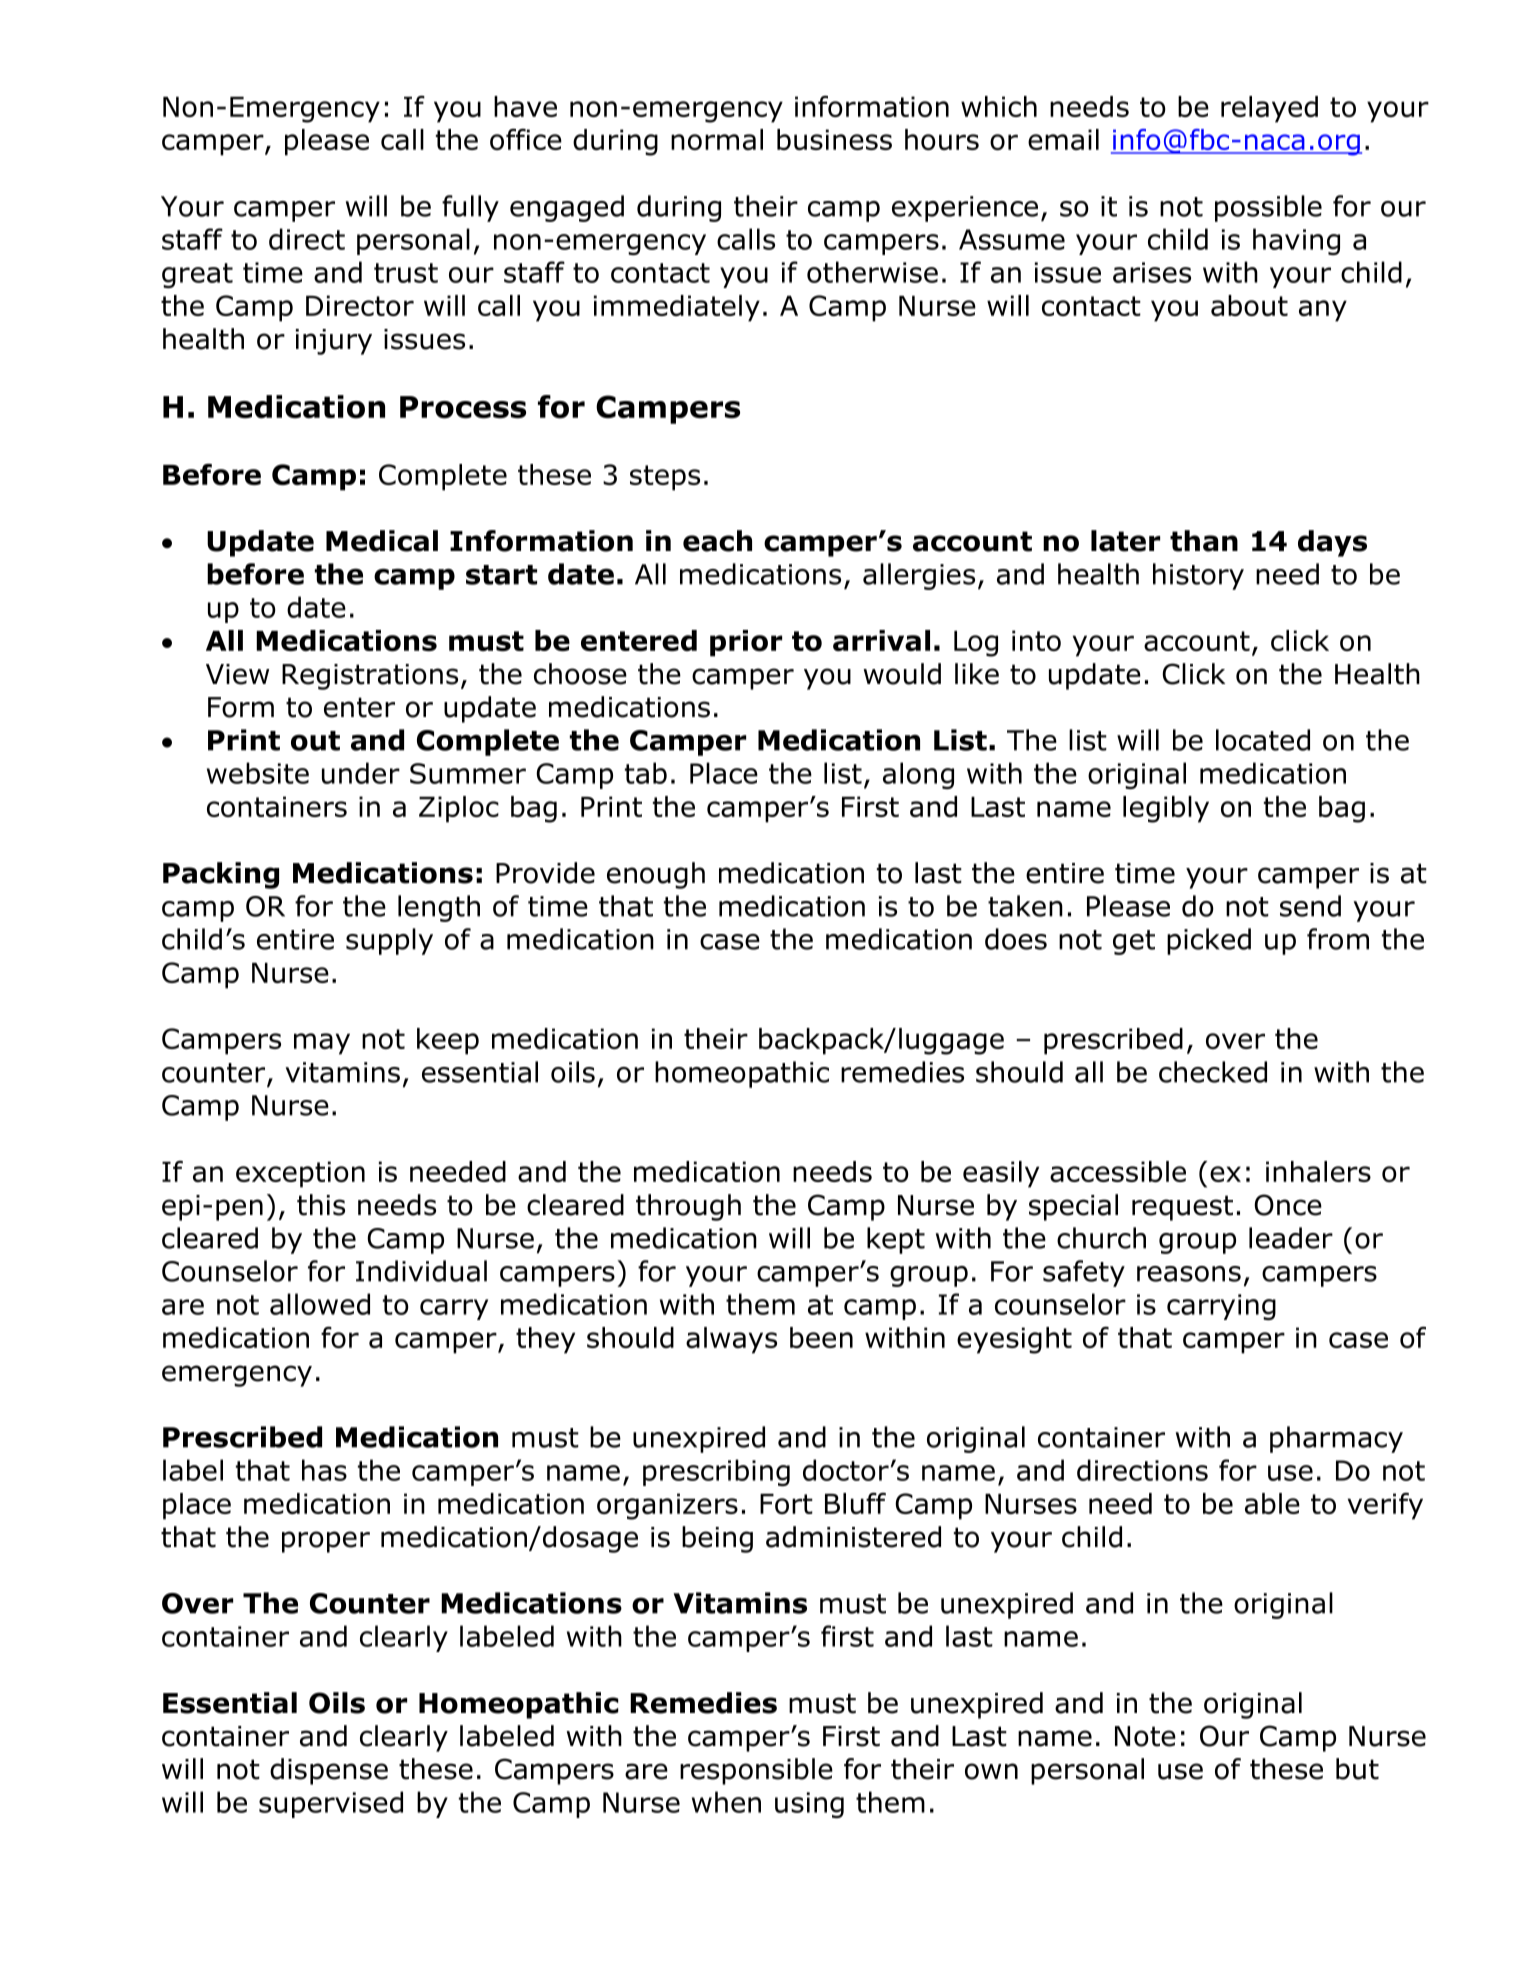 Image resolution: width=1519 pixels, height=1966 pixels. I want to click on located, so click(1263, 740).
